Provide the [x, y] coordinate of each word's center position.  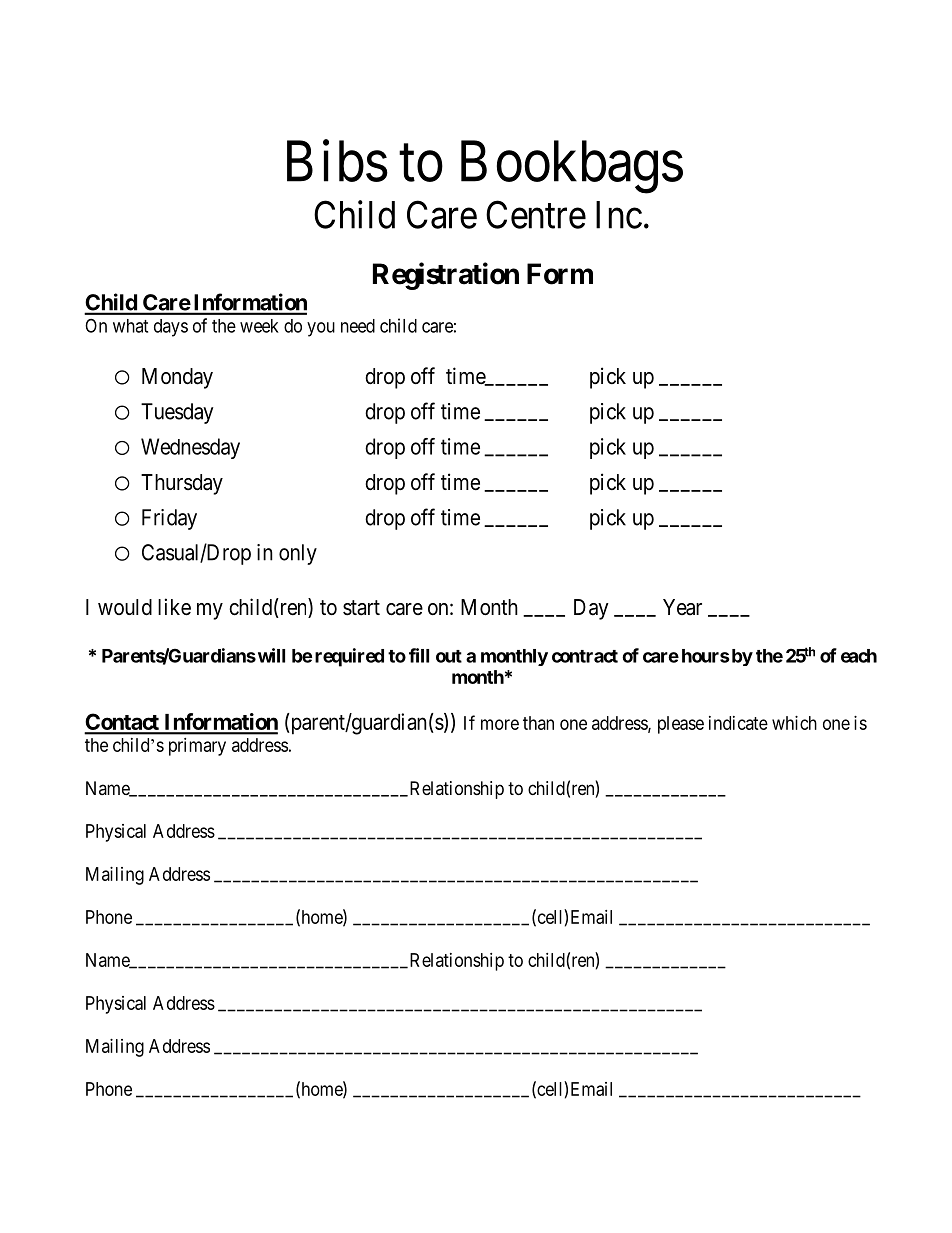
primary [197, 747]
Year [682, 607]
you [321, 329]
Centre [536, 215]
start [361, 608]
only [298, 554]
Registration [446, 276]
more [500, 724]
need [358, 326]
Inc [619, 215]
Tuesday [177, 413]
